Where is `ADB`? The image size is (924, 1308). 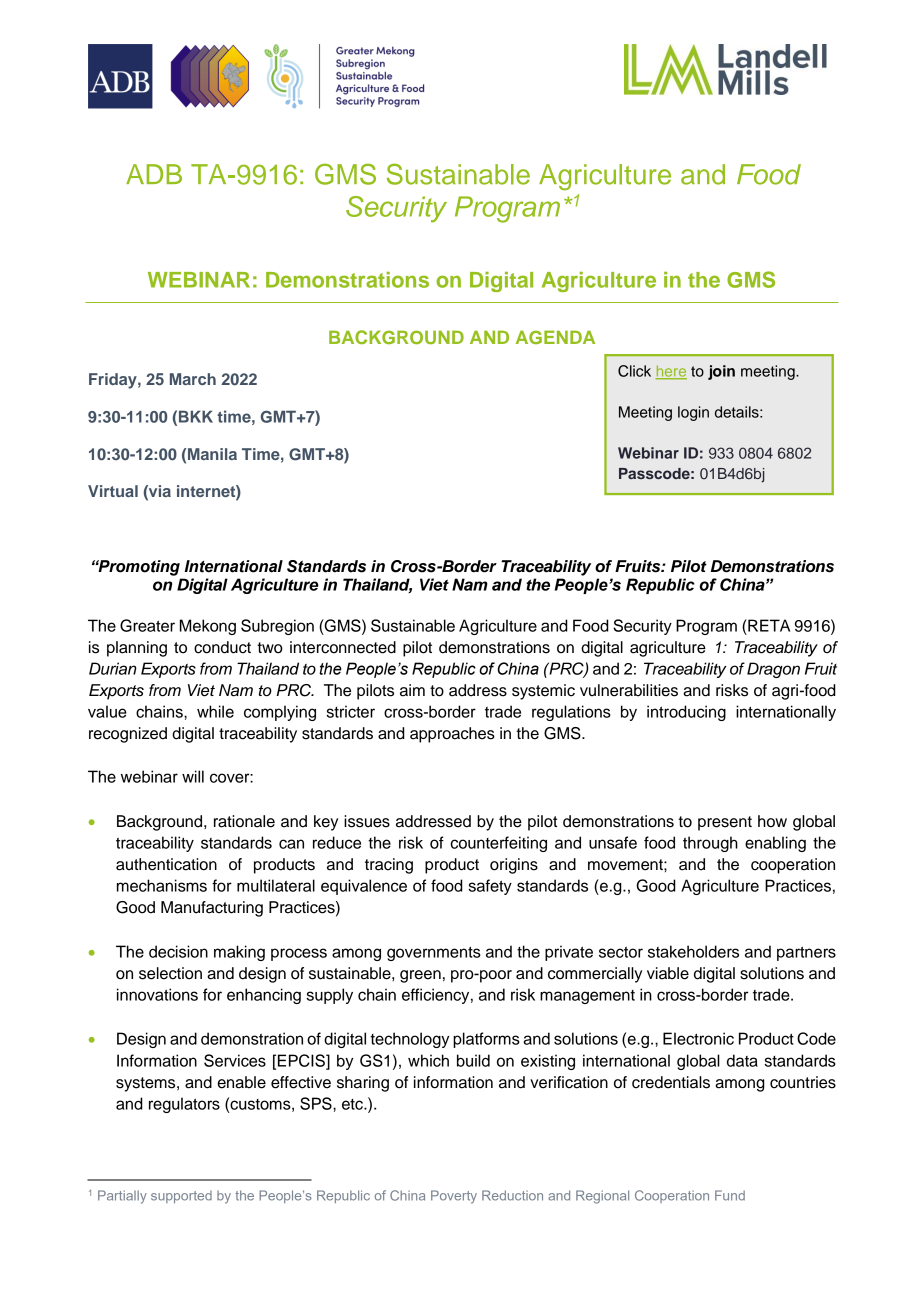 ADB is located at coordinates (154, 174).
